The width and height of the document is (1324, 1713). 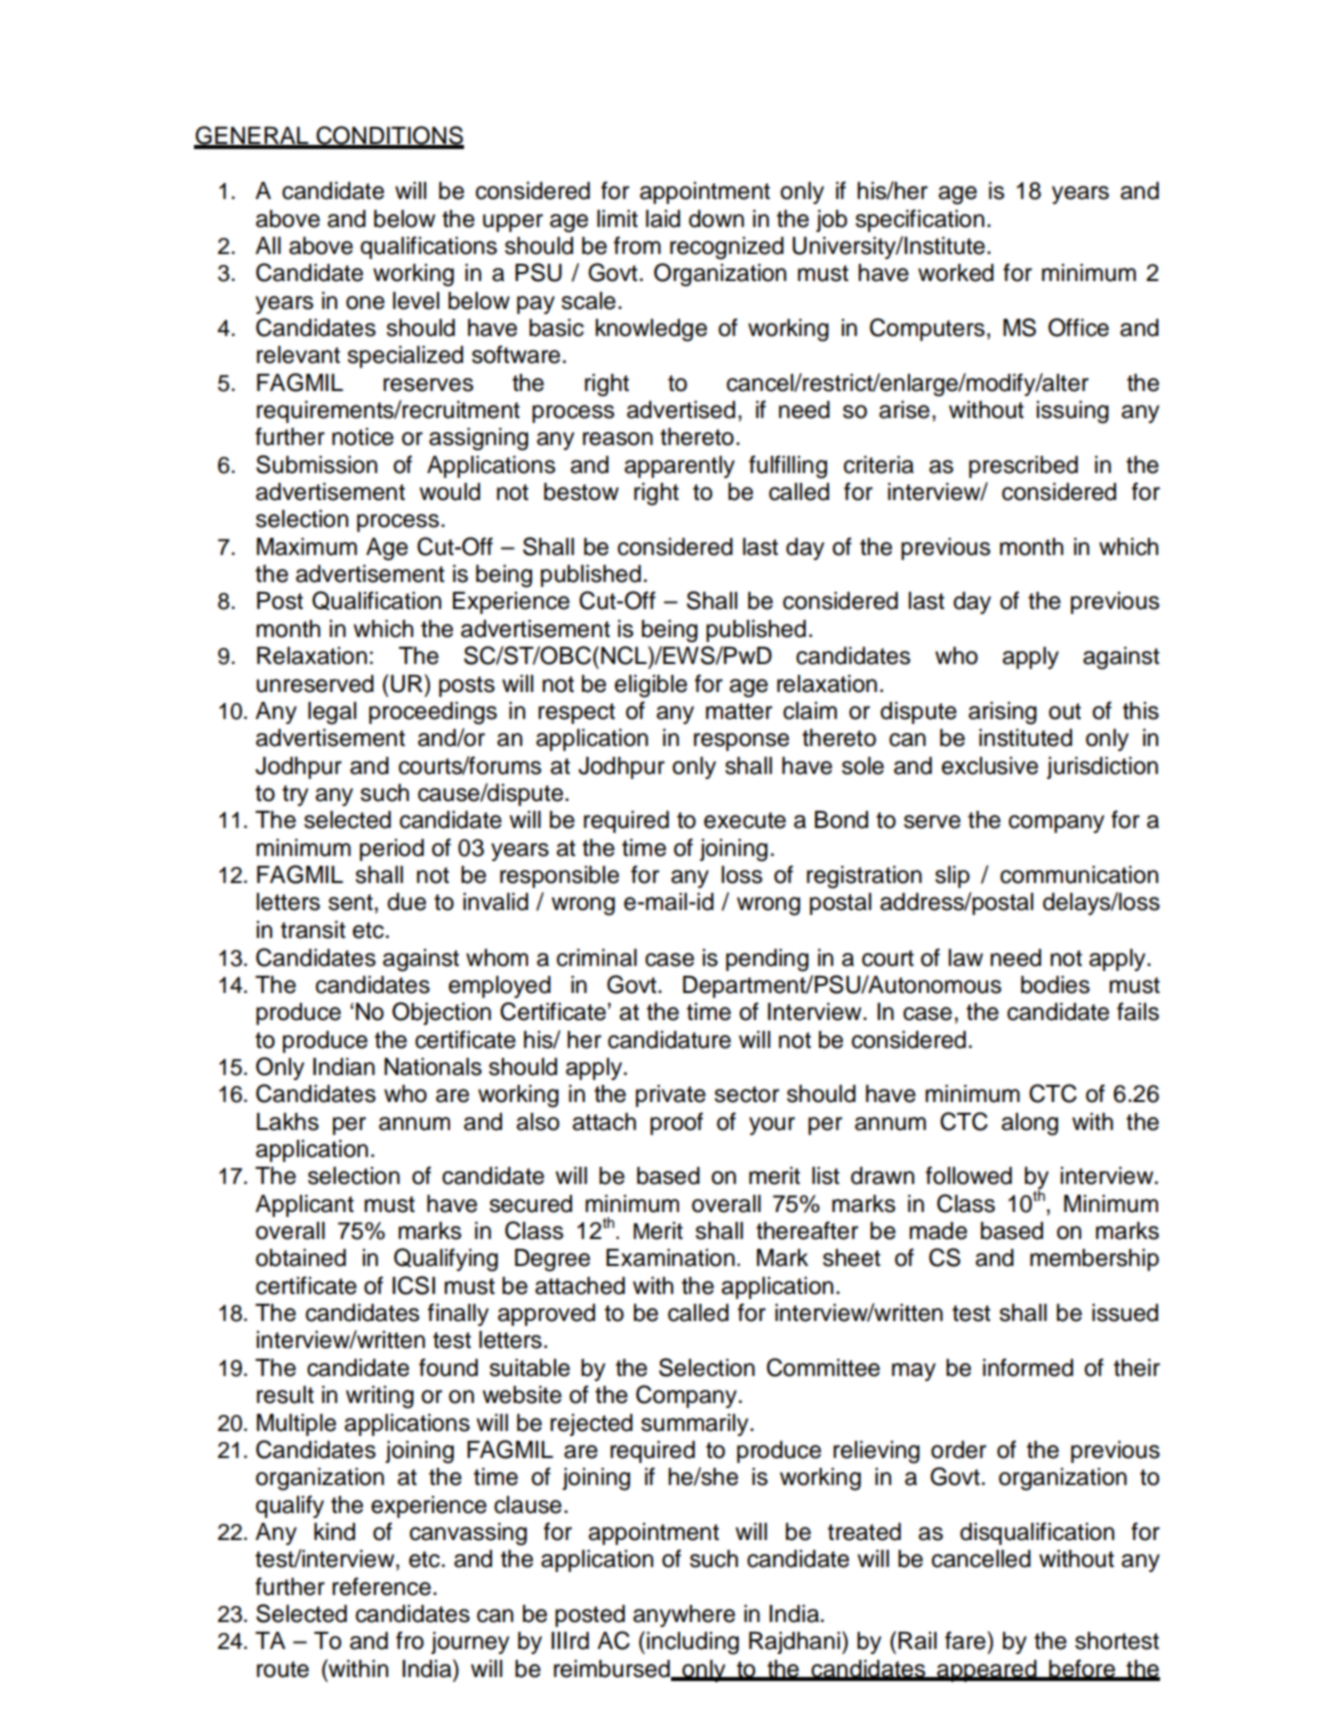 I want to click on worked, so click(x=956, y=273).
